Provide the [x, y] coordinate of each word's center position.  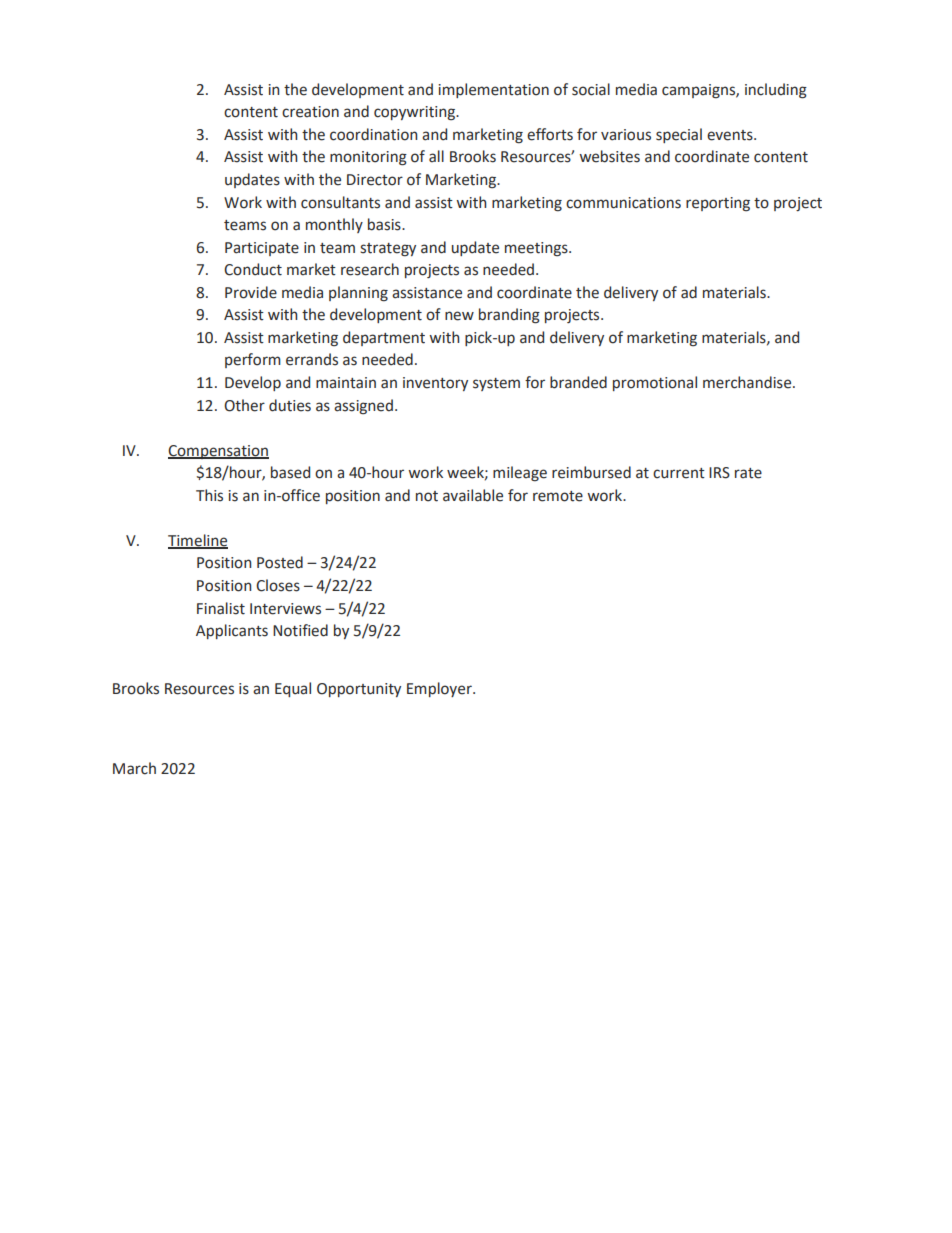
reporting [718, 204]
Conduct [253, 269]
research [370, 269]
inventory [435, 384]
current [679, 473]
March [134, 768]
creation [310, 112]
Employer [440, 689]
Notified [300, 630]
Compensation [218, 452]
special [679, 135]
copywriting [415, 113]
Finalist [221, 608]
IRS [719, 473]
